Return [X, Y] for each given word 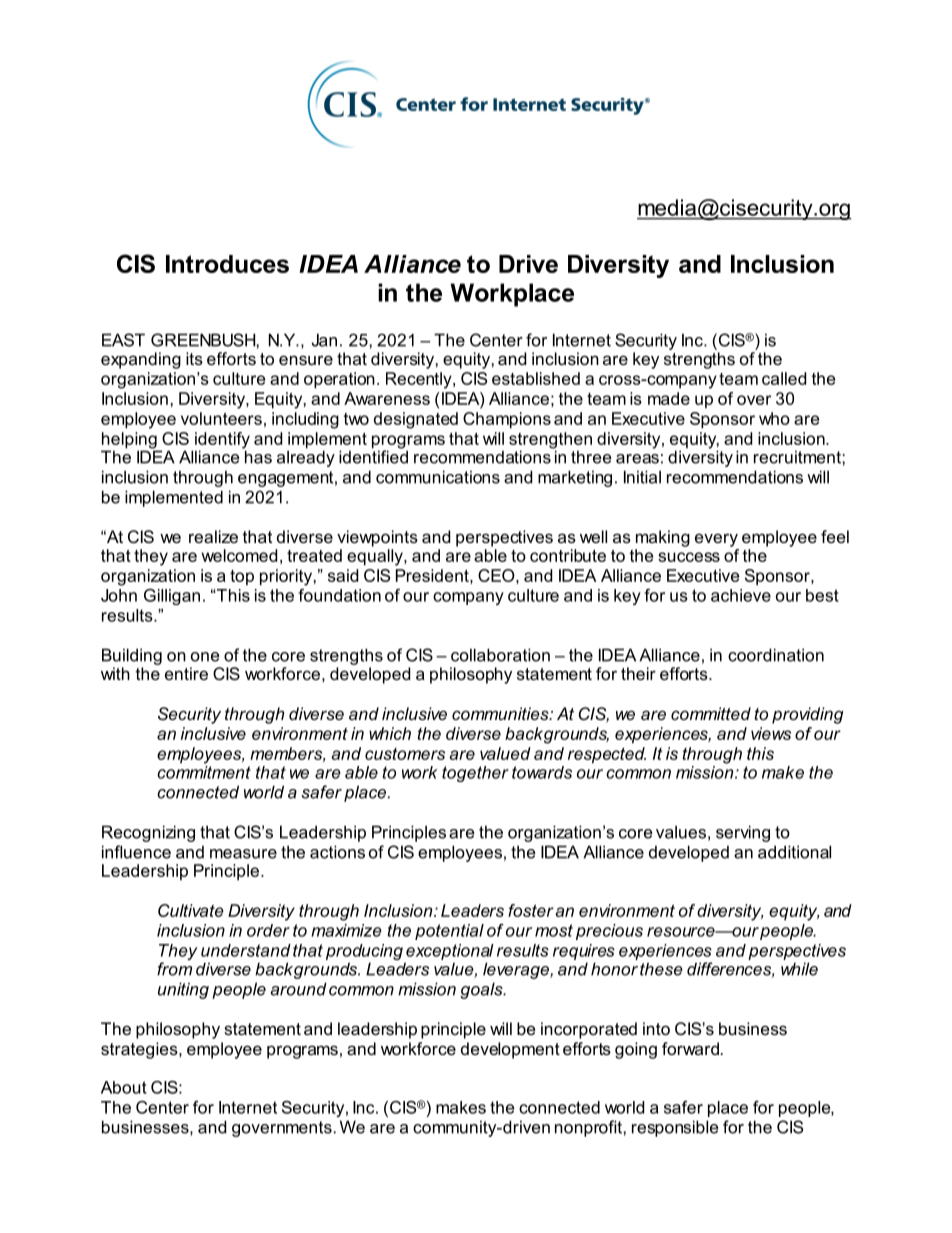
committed [711, 713]
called [784, 378]
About [124, 1087]
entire [186, 673]
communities [501, 713]
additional [794, 852]
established [536, 378]
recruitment [798, 457]
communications [438, 477]
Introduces [227, 264]
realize [213, 536]
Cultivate [191, 910]
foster [531, 910]
